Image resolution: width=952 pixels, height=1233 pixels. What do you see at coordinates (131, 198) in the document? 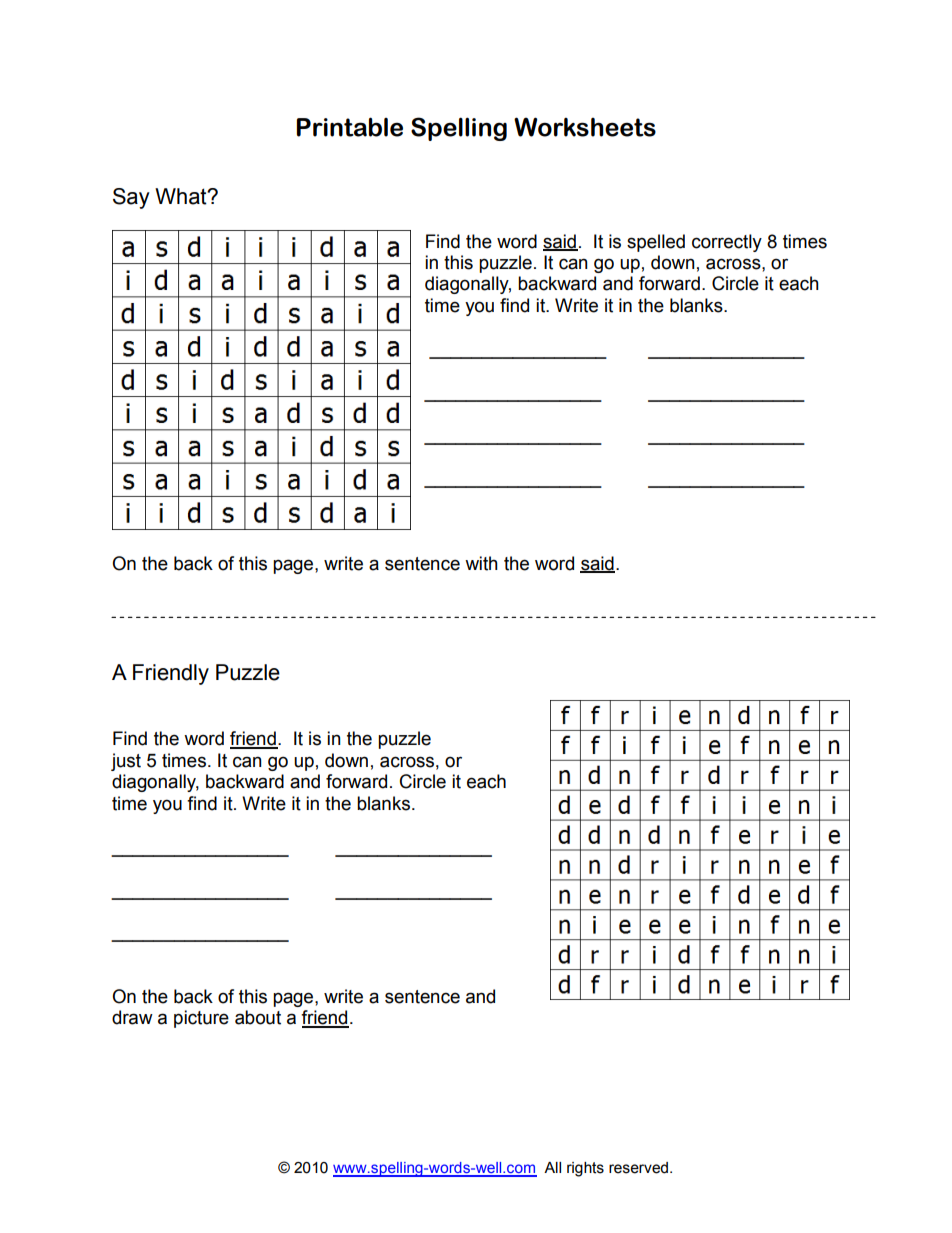
I see `Say` at bounding box center [131, 198].
